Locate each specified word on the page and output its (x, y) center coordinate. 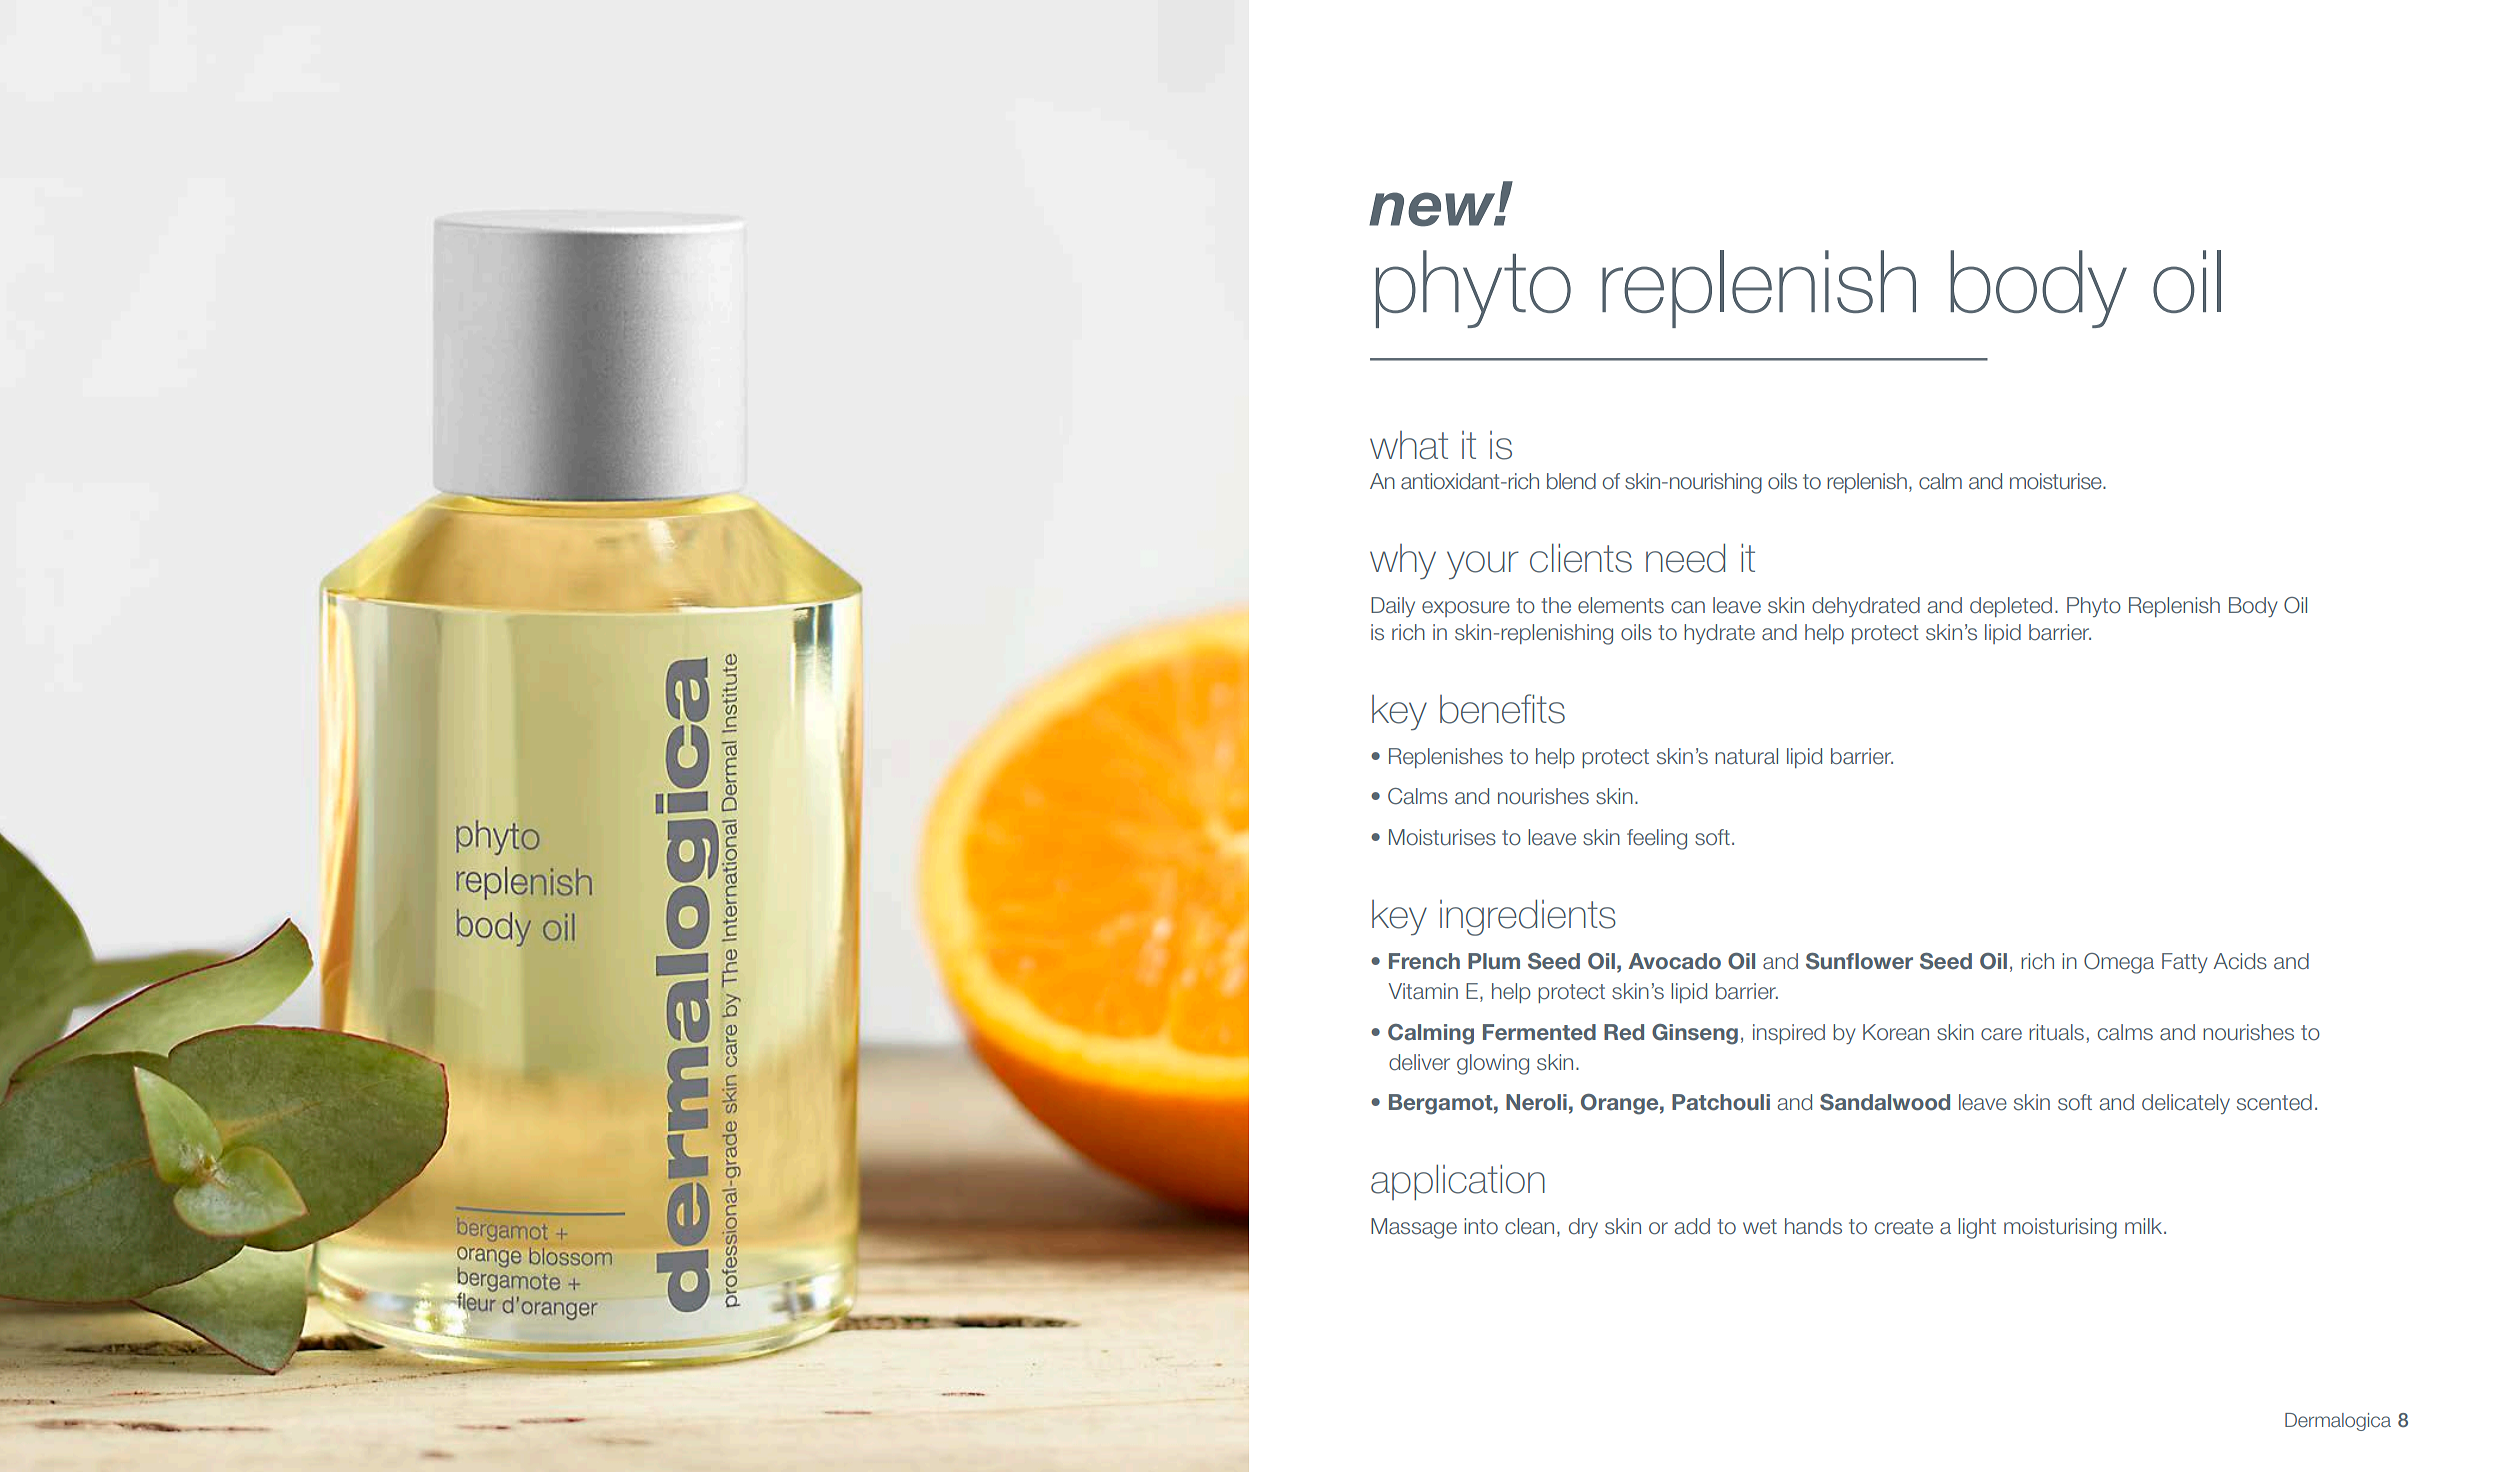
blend (1571, 481)
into (1481, 1226)
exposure (1466, 609)
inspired (1789, 1034)
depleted (2011, 607)
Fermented (1539, 1032)
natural (1746, 756)
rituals (2056, 1032)
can (1688, 607)
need (1685, 558)
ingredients (1528, 917)
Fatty (2185, 963)
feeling (1657, 839)
